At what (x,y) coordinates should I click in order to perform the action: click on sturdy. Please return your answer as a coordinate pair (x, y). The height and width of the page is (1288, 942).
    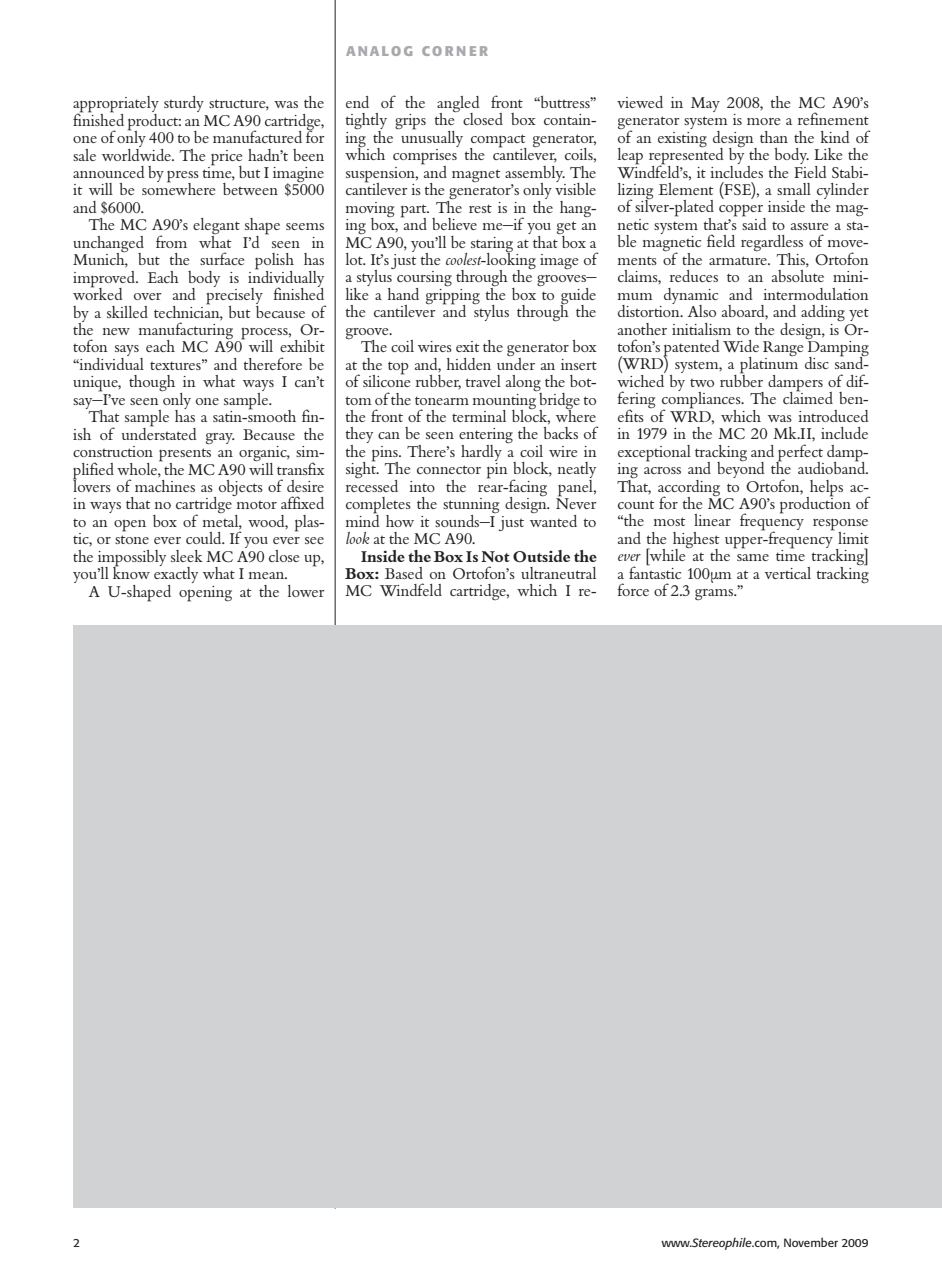
    Looking at the image, I should click on (184, 104).
